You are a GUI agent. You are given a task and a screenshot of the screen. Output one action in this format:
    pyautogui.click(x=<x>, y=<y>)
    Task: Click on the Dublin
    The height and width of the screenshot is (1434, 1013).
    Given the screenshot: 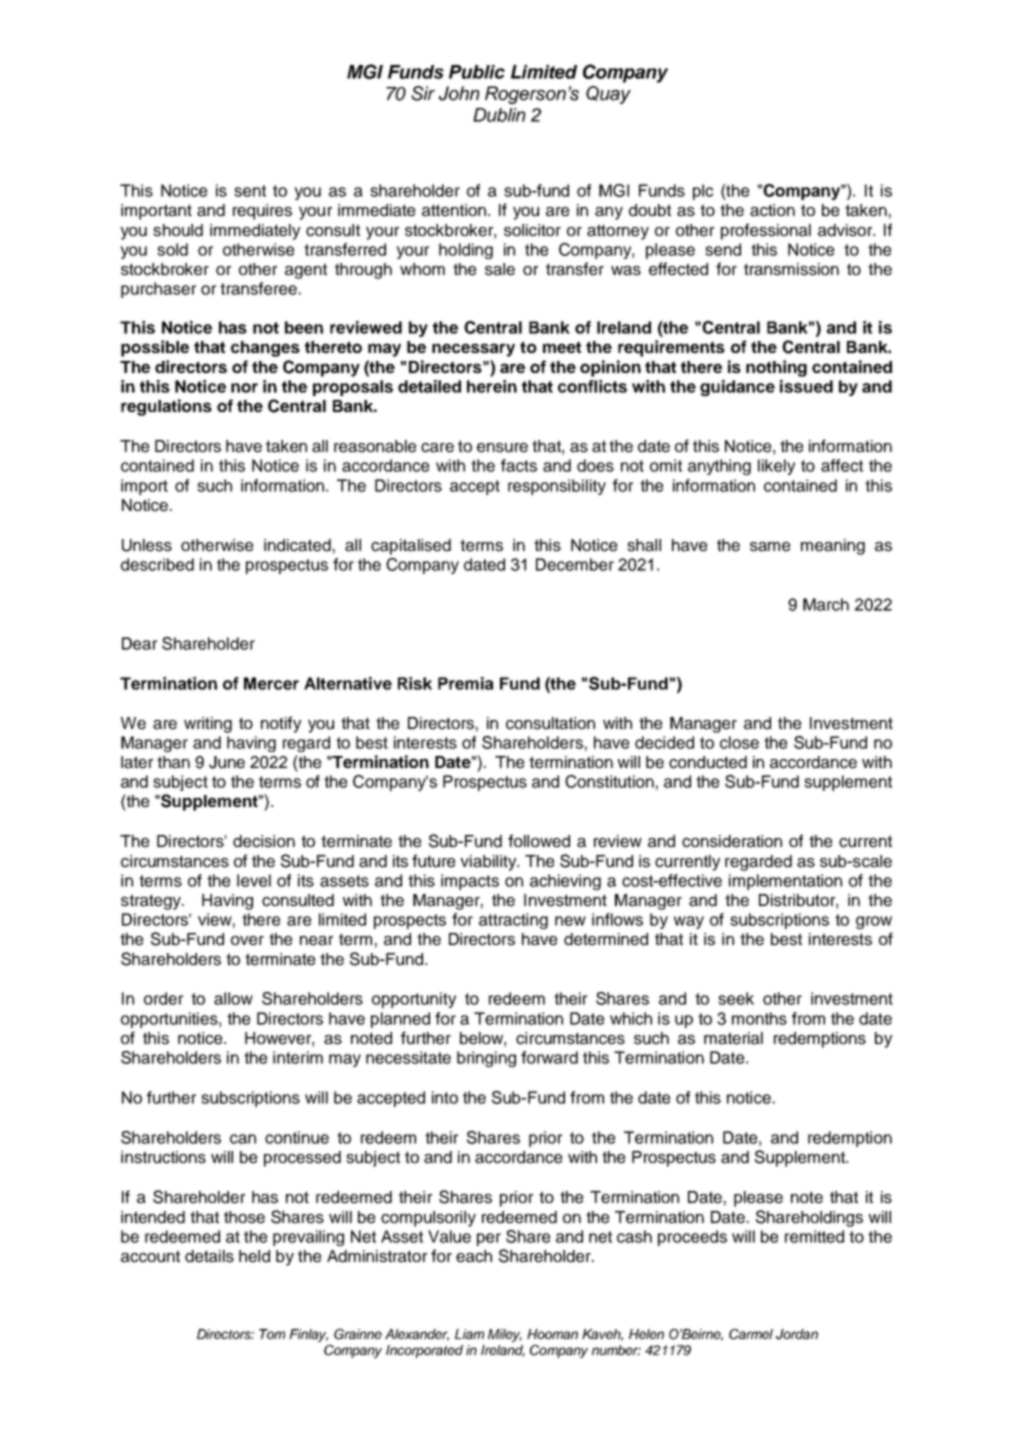 What is the action you would take?
    pyautogui.click(x=499, y=115)
